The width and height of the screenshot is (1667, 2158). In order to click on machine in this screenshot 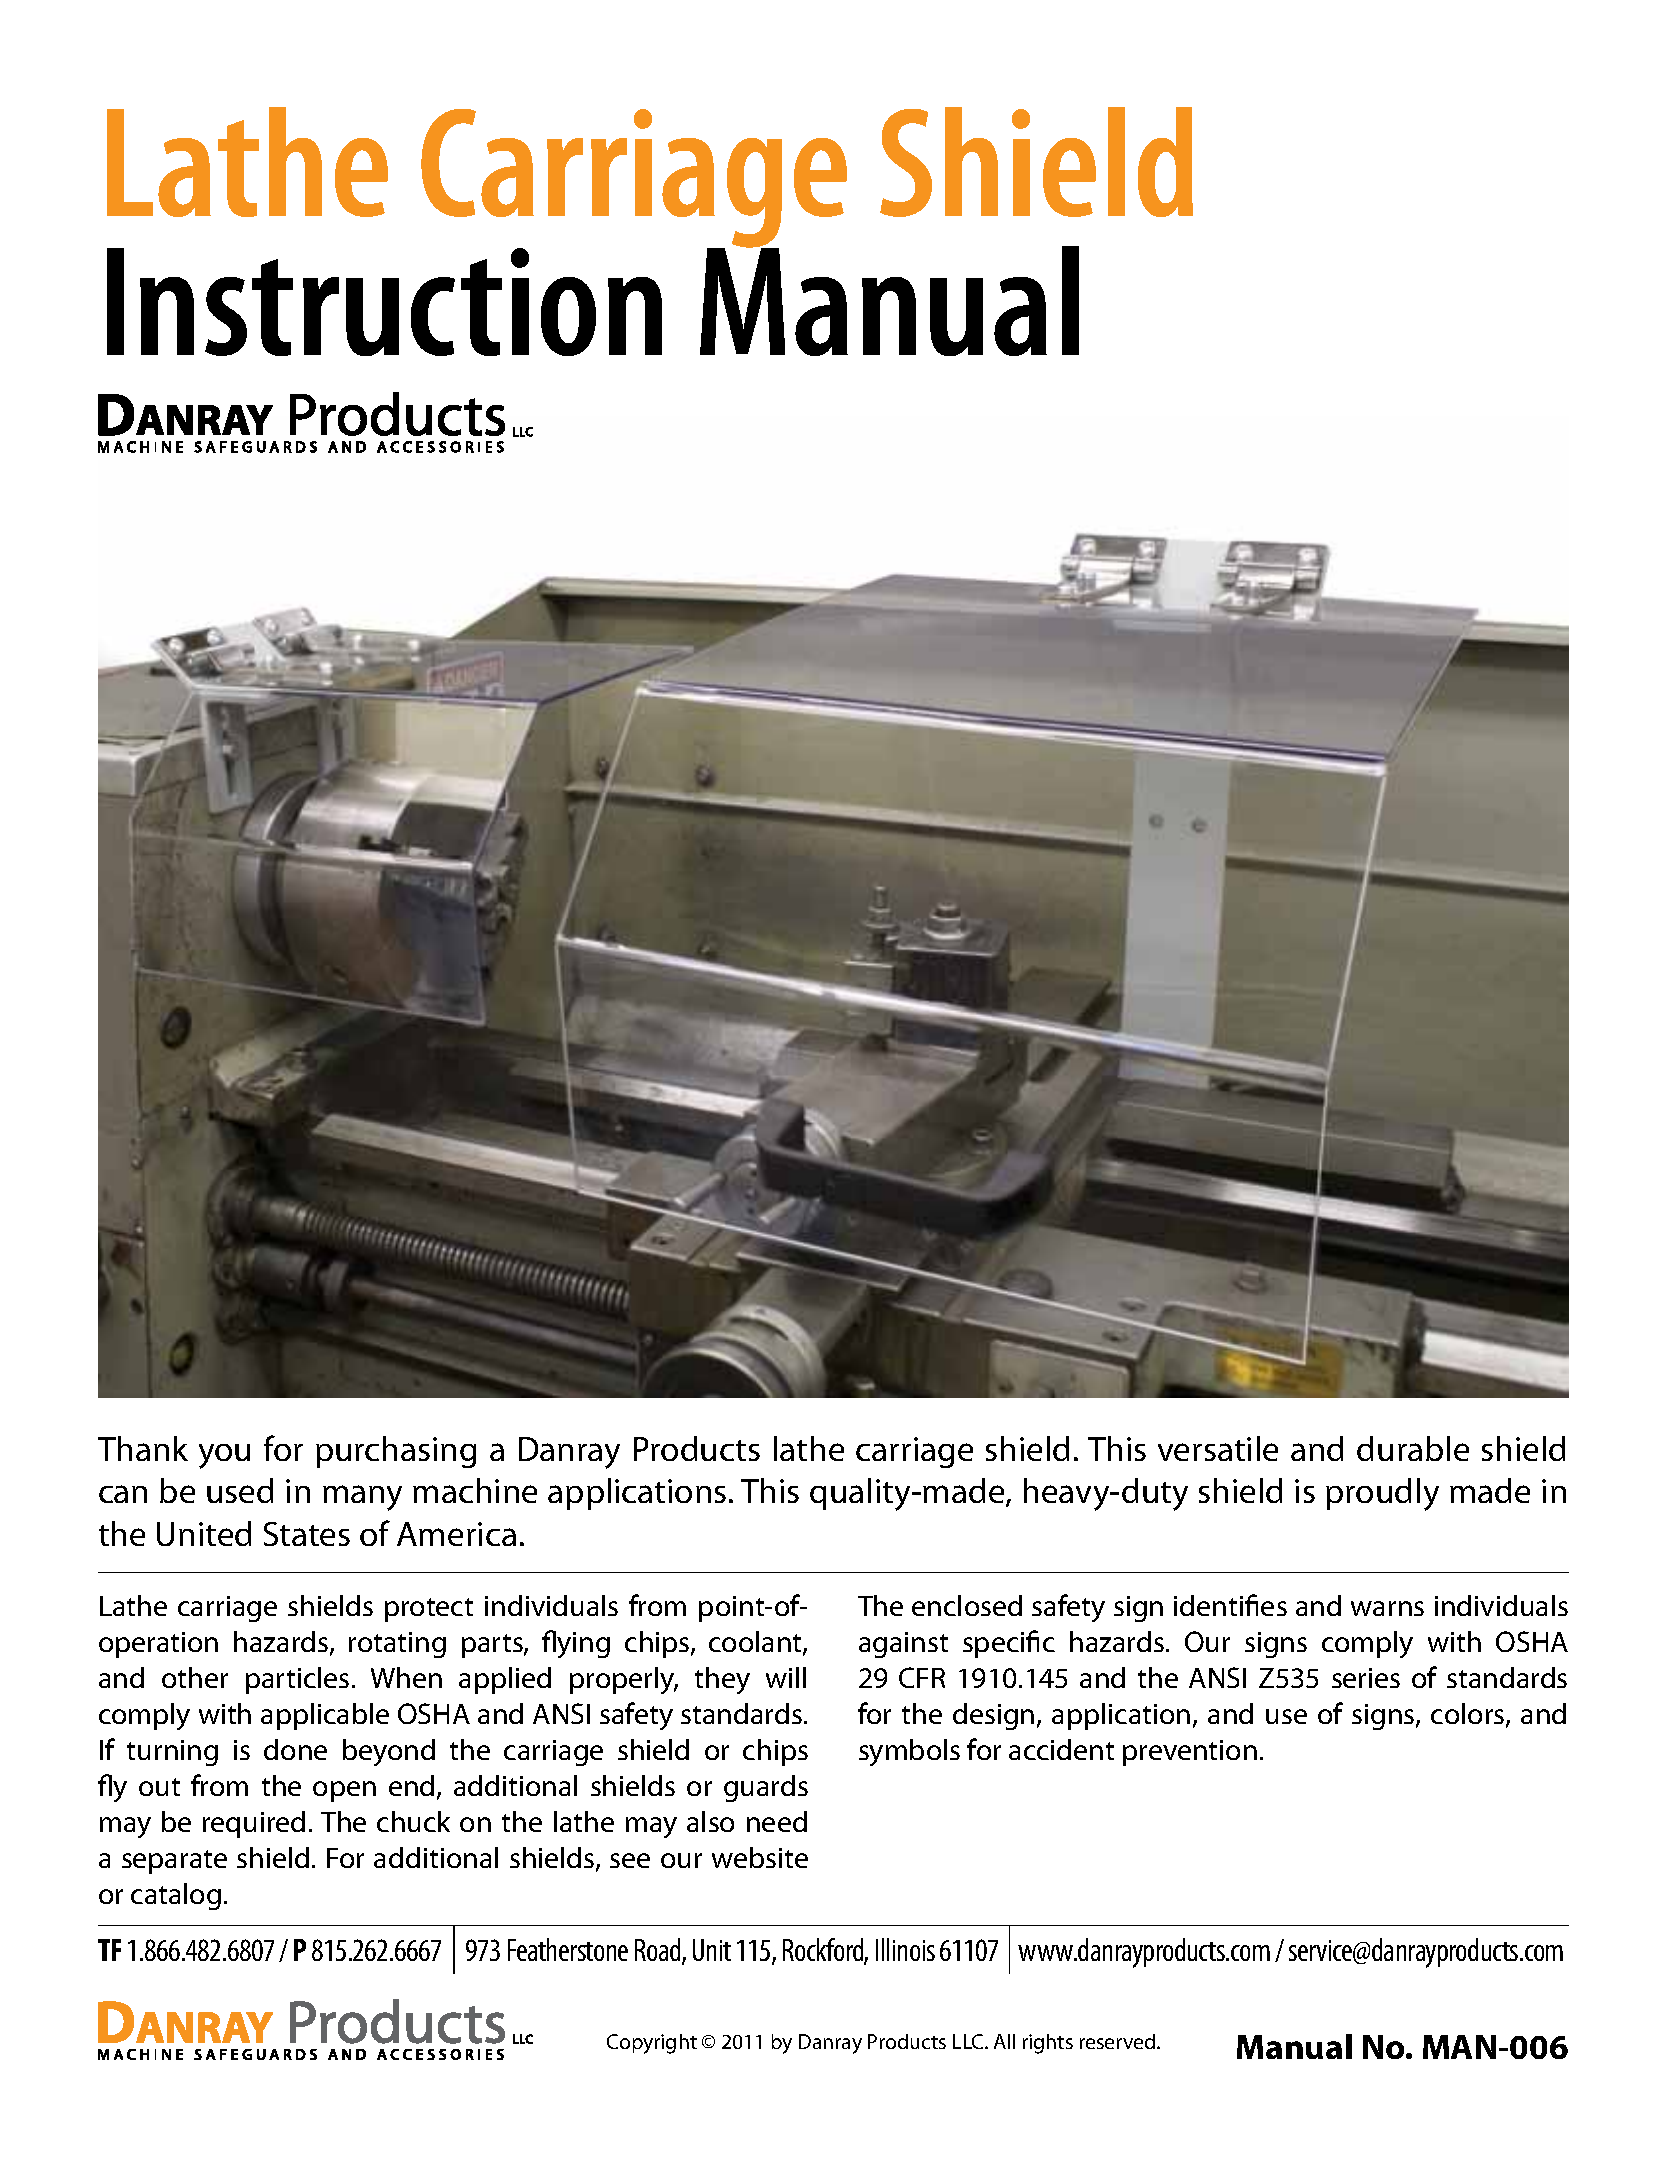, I will do `click(475, 1490)`.
